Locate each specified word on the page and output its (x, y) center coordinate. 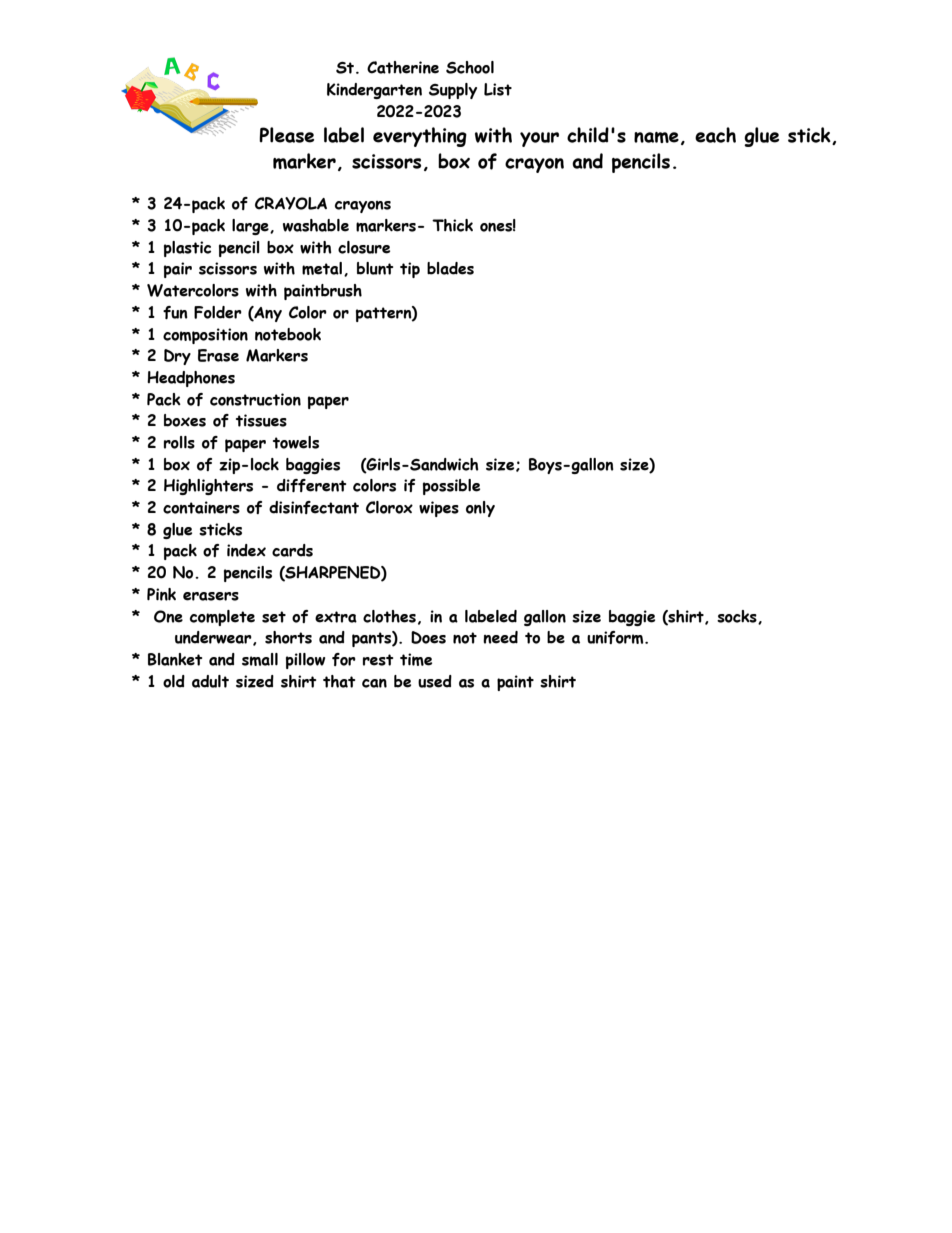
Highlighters (208, 487)
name (656, 137)
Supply (453, 91)
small (260, 659)
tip (410, 270)
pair (178, 270)
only (480, 509)
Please (286, 135)
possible (451, 487)
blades (450, 268)
